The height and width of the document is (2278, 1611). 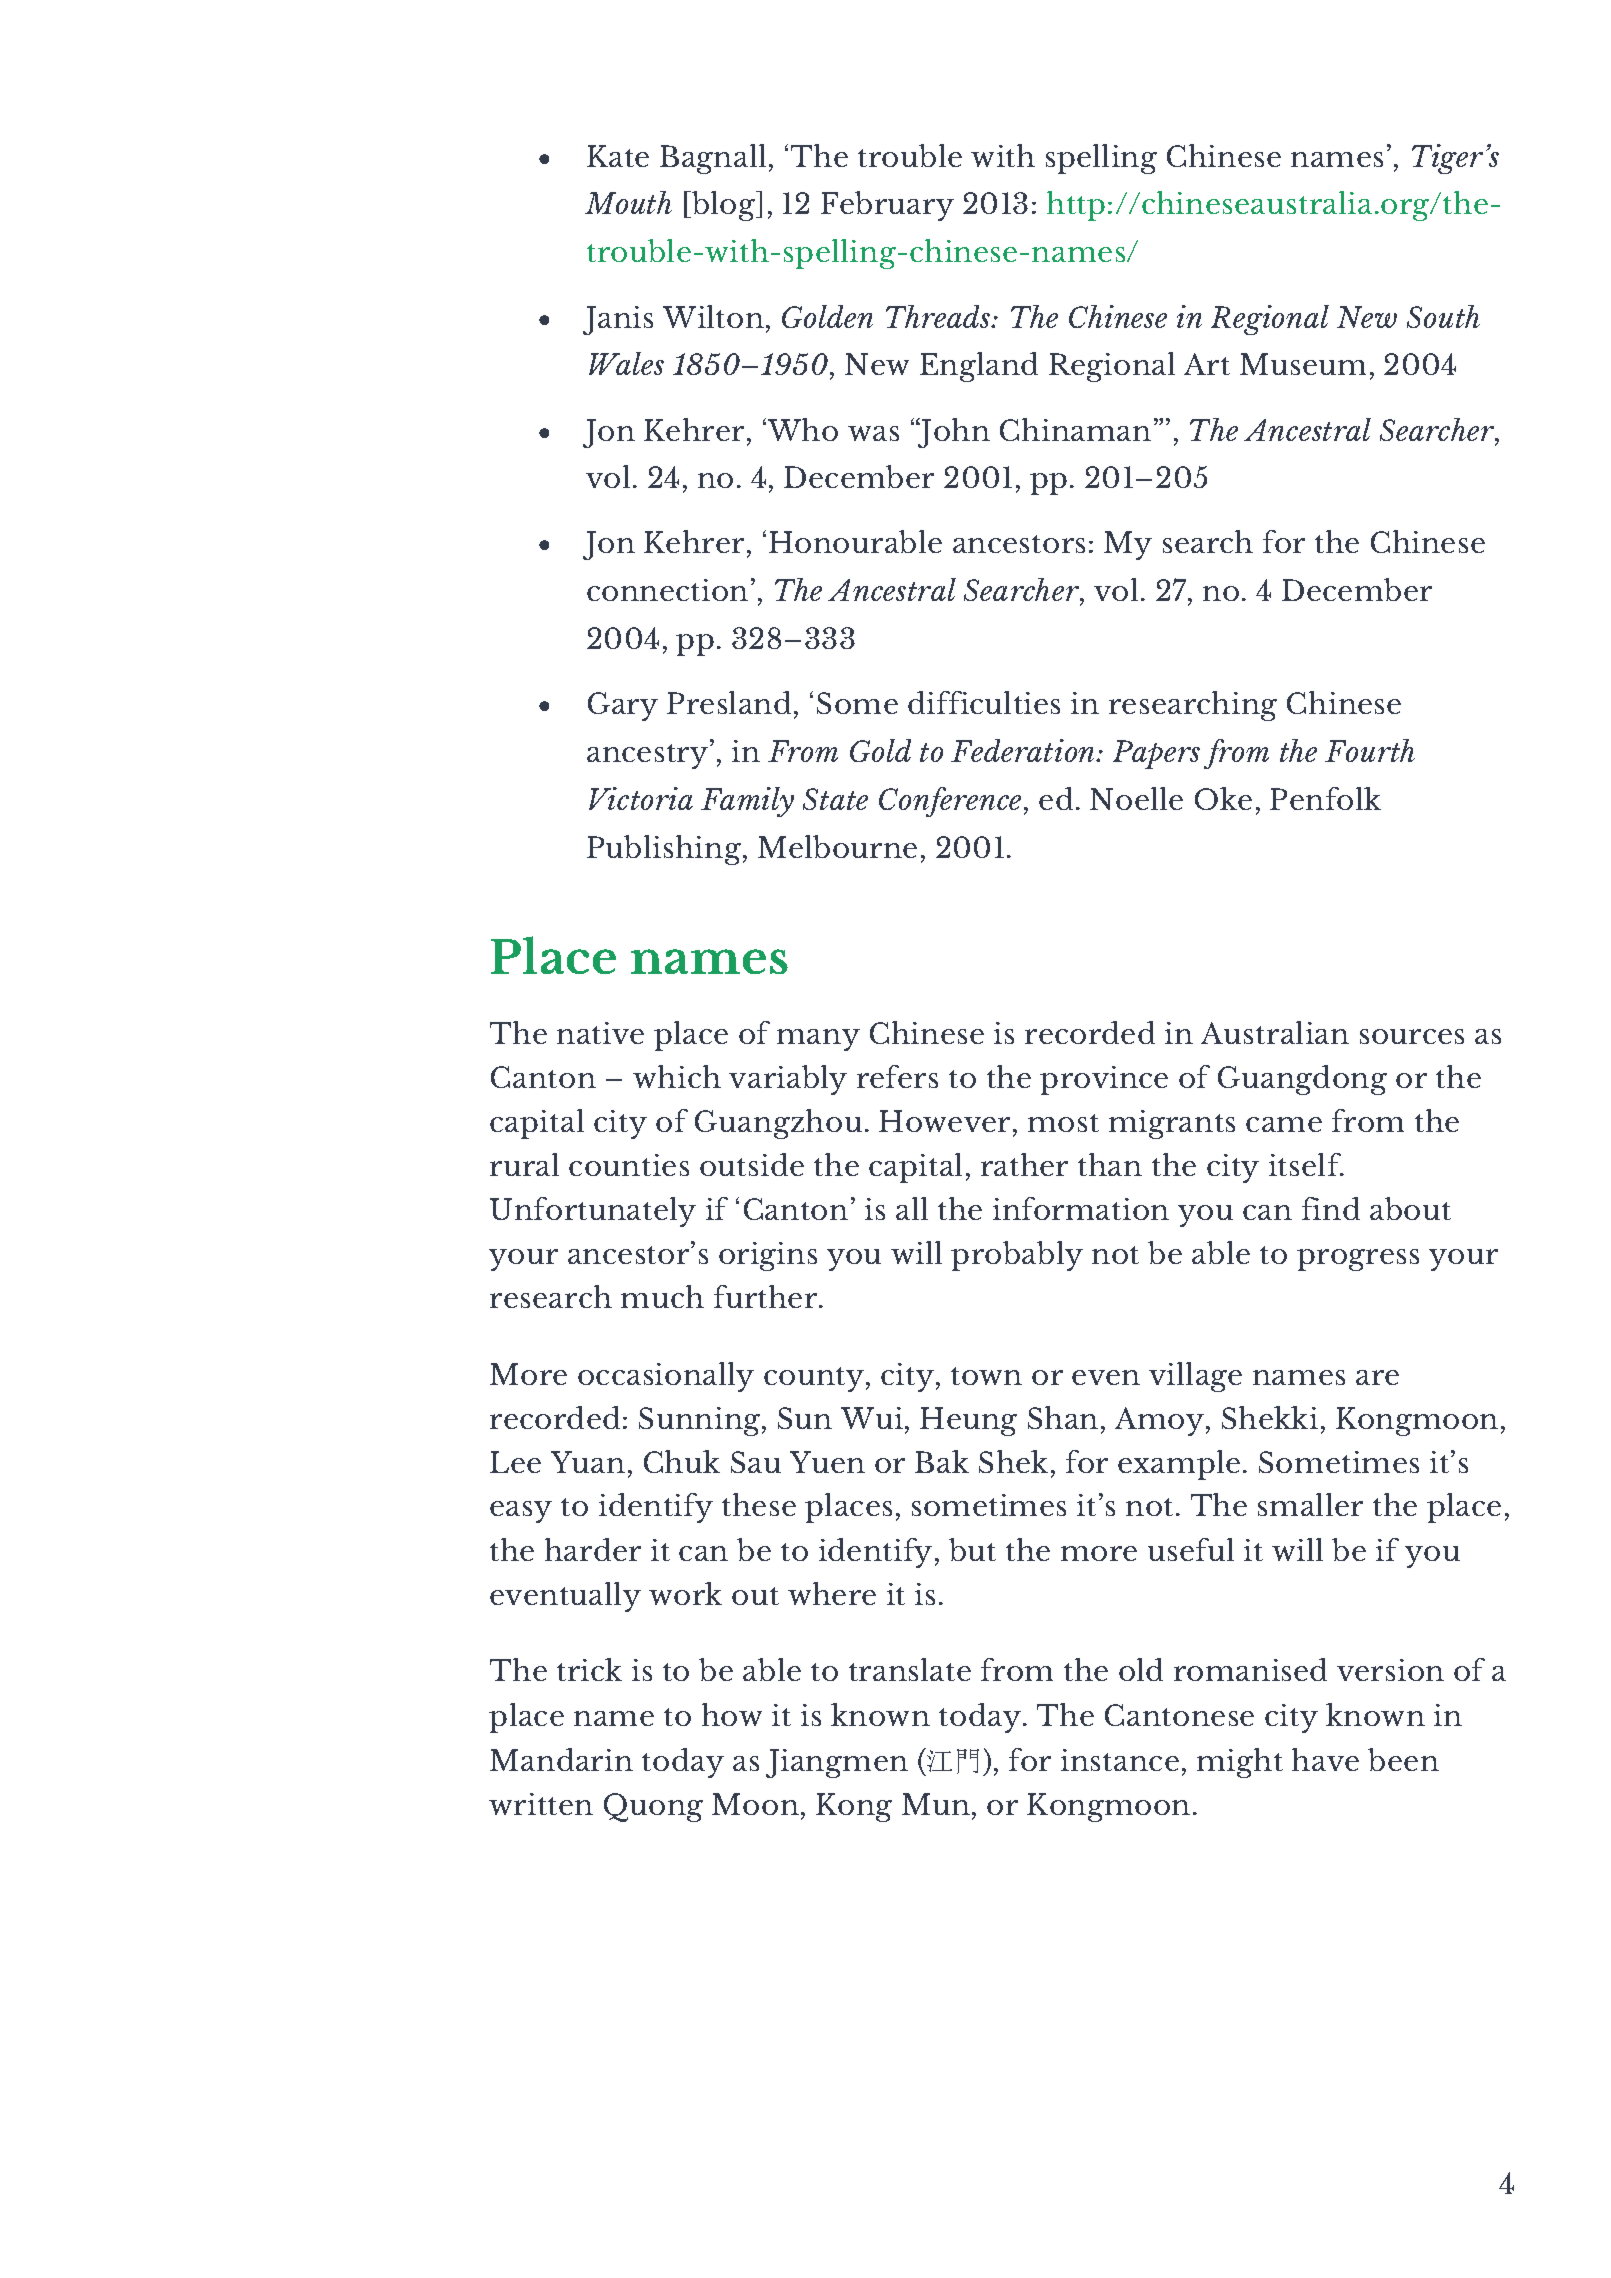 What do you see at coordinates (667, 590) in the document?
I see `connection` at bounding box center [667, 590].
